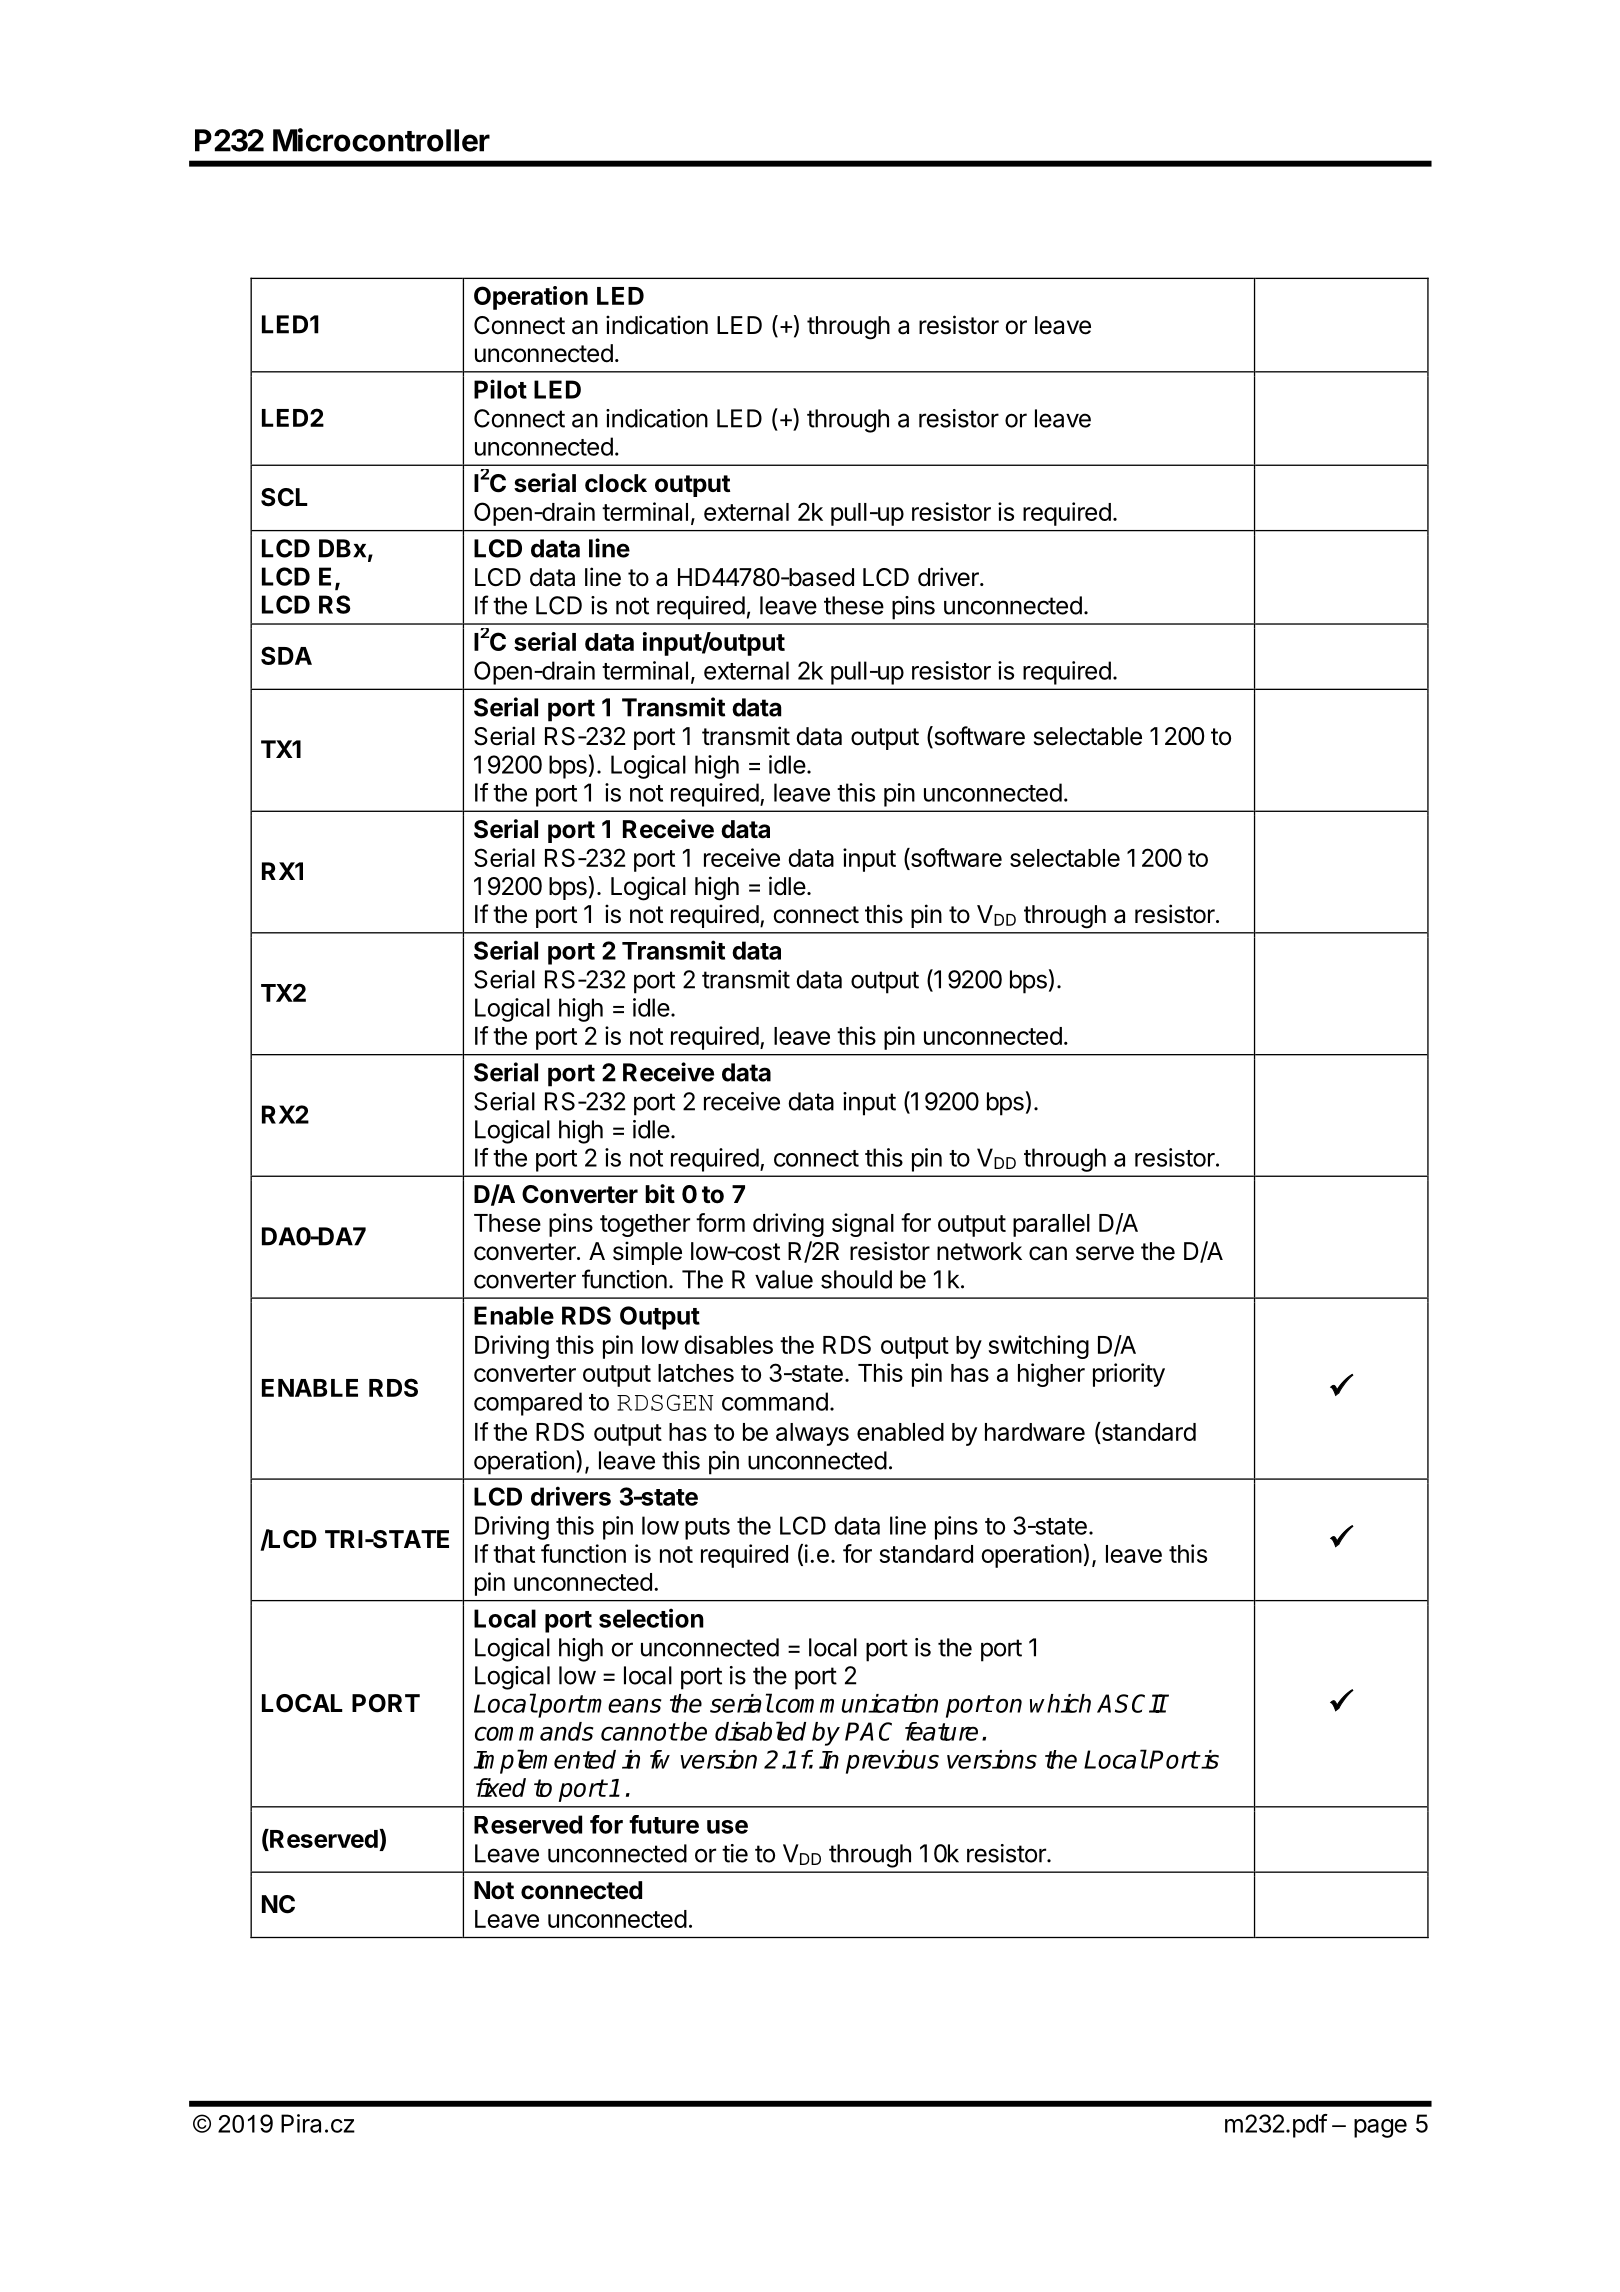  Describe the element at coordinates (645, 1225) in the screenshot. I see `together` at that location.
